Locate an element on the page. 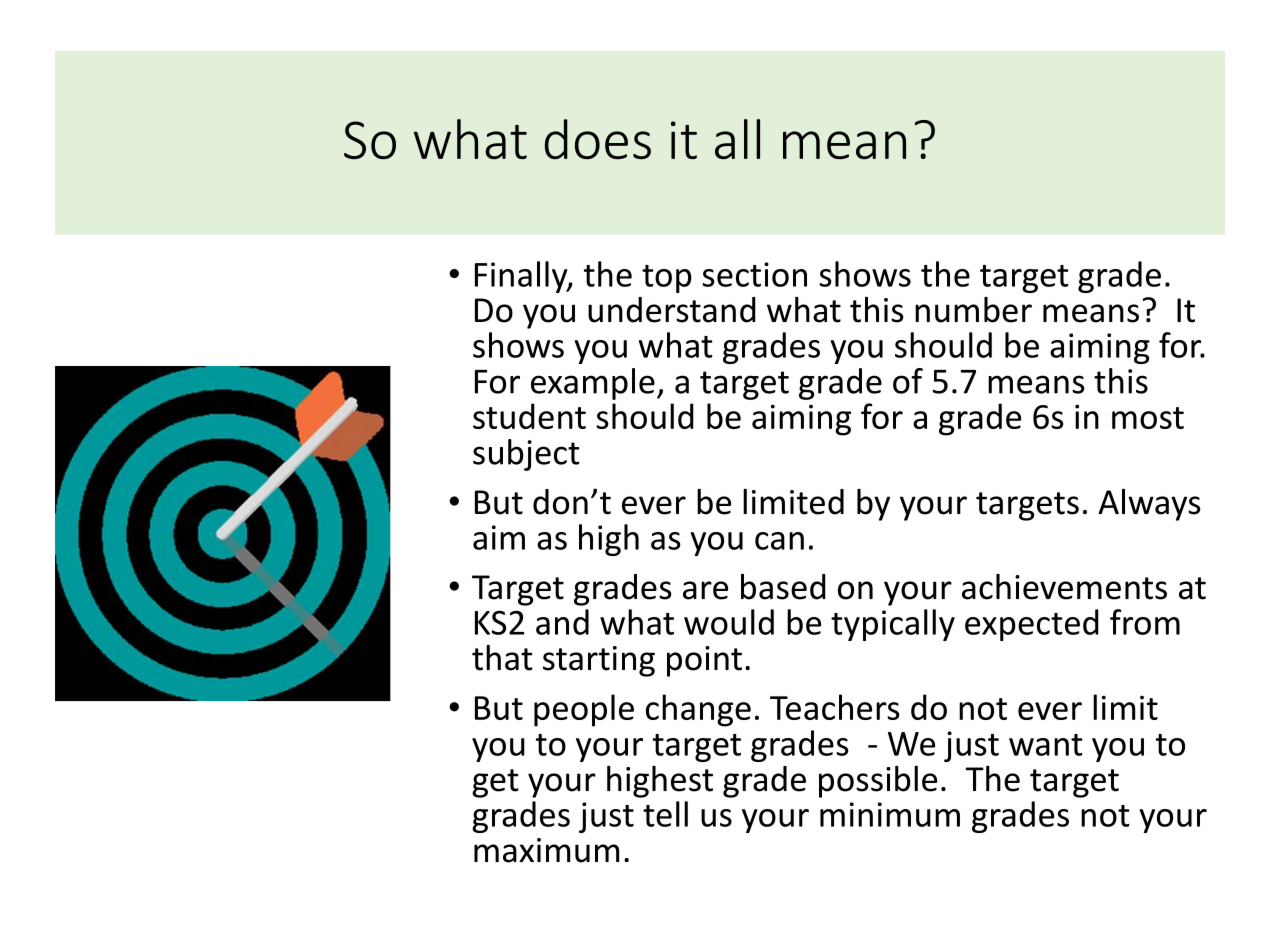 Image resolution: width=1270 pixels, height=952 pixels. subject is located at coordinates (526, 455).
